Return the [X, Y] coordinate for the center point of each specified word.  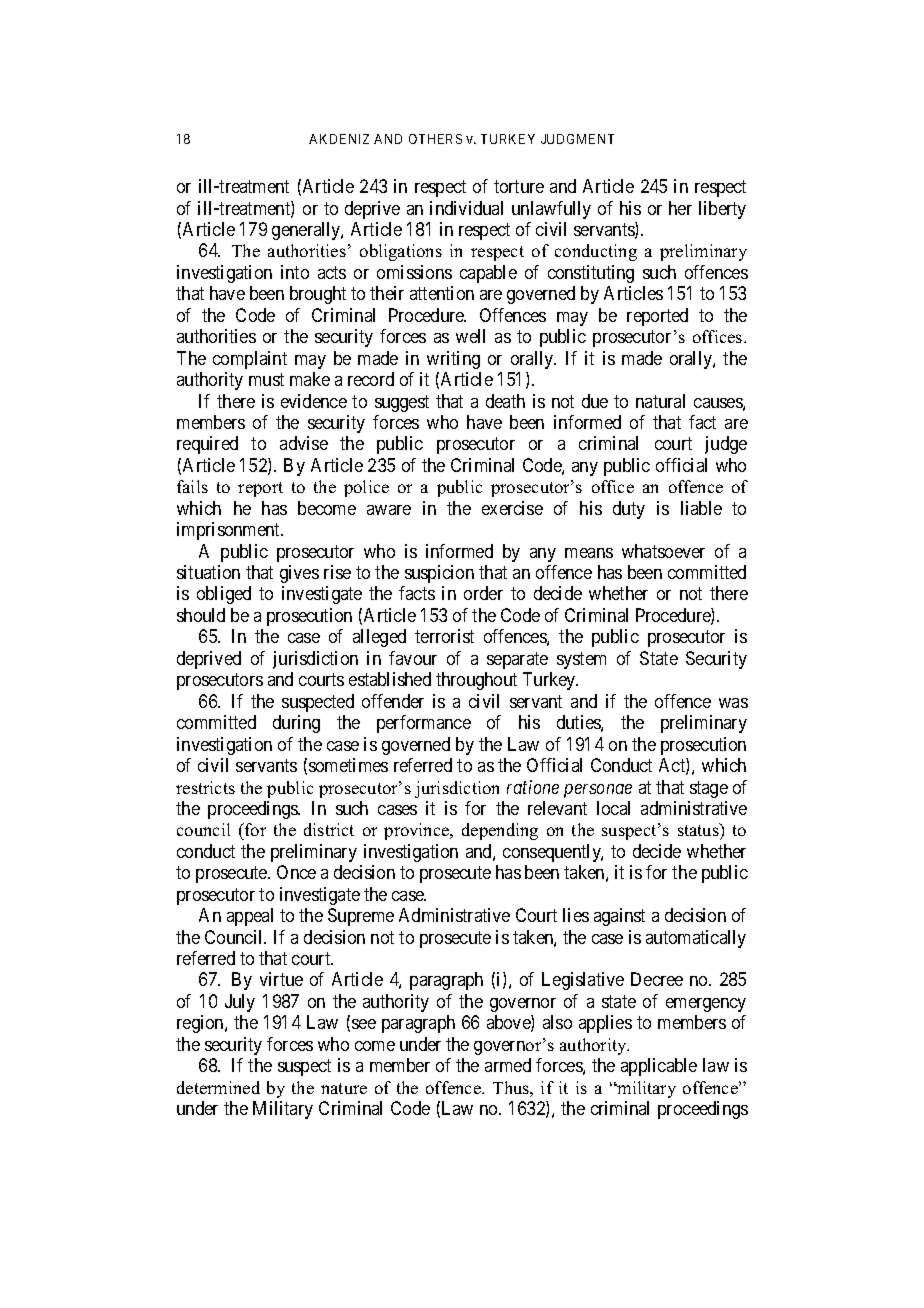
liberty [722, 210]
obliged [224, 595]
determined [218, 1087]
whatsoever [663, 551]
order [483, 593]
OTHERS [435, 139]
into [295, 272]
